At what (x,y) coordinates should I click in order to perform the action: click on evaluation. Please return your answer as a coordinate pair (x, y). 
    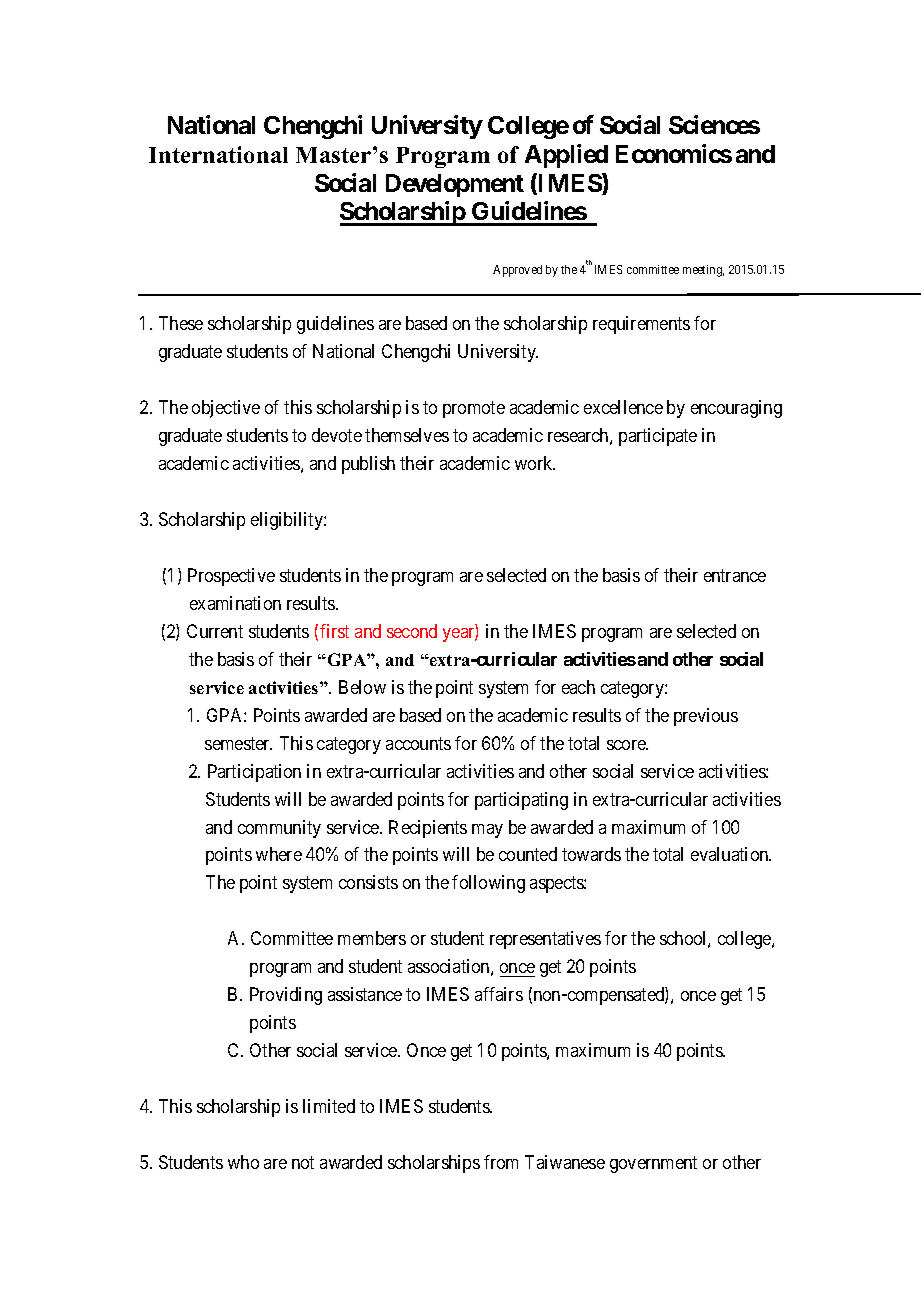
    Looking at the image, I should click on (731, 854).
